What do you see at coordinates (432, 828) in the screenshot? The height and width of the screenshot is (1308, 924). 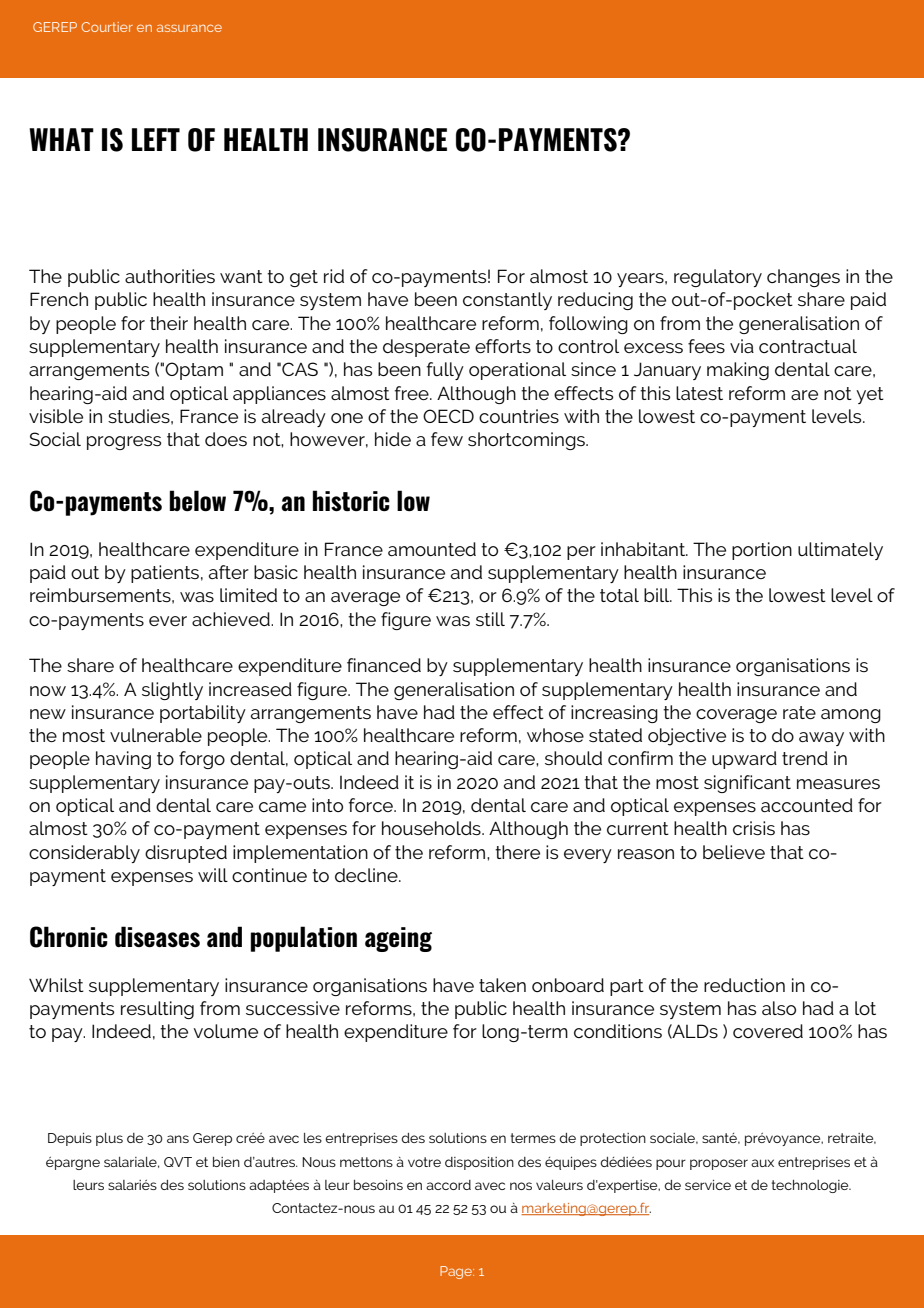 I see `households` at bounding box center [432, 828].
